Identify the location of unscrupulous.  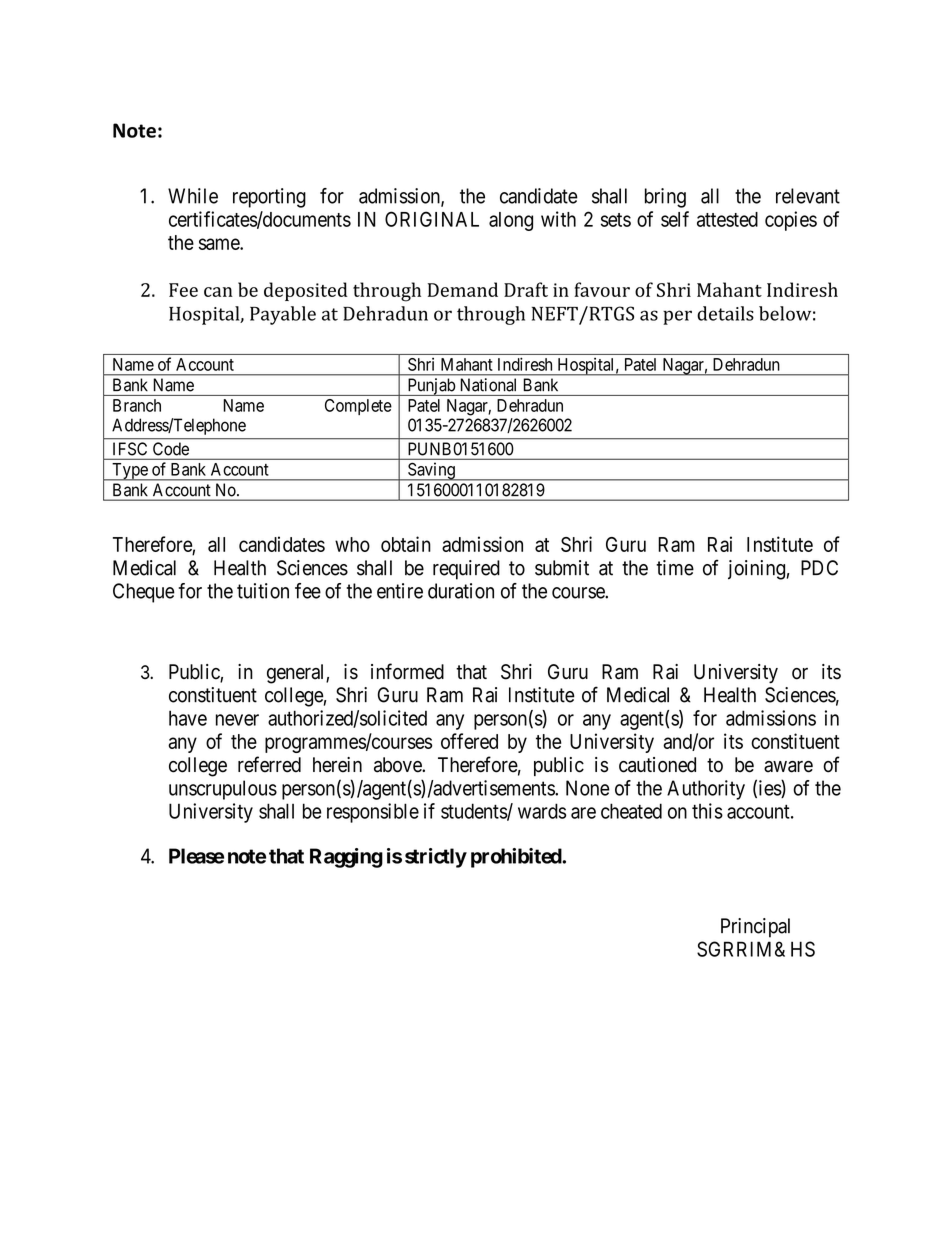
(223, 790).
